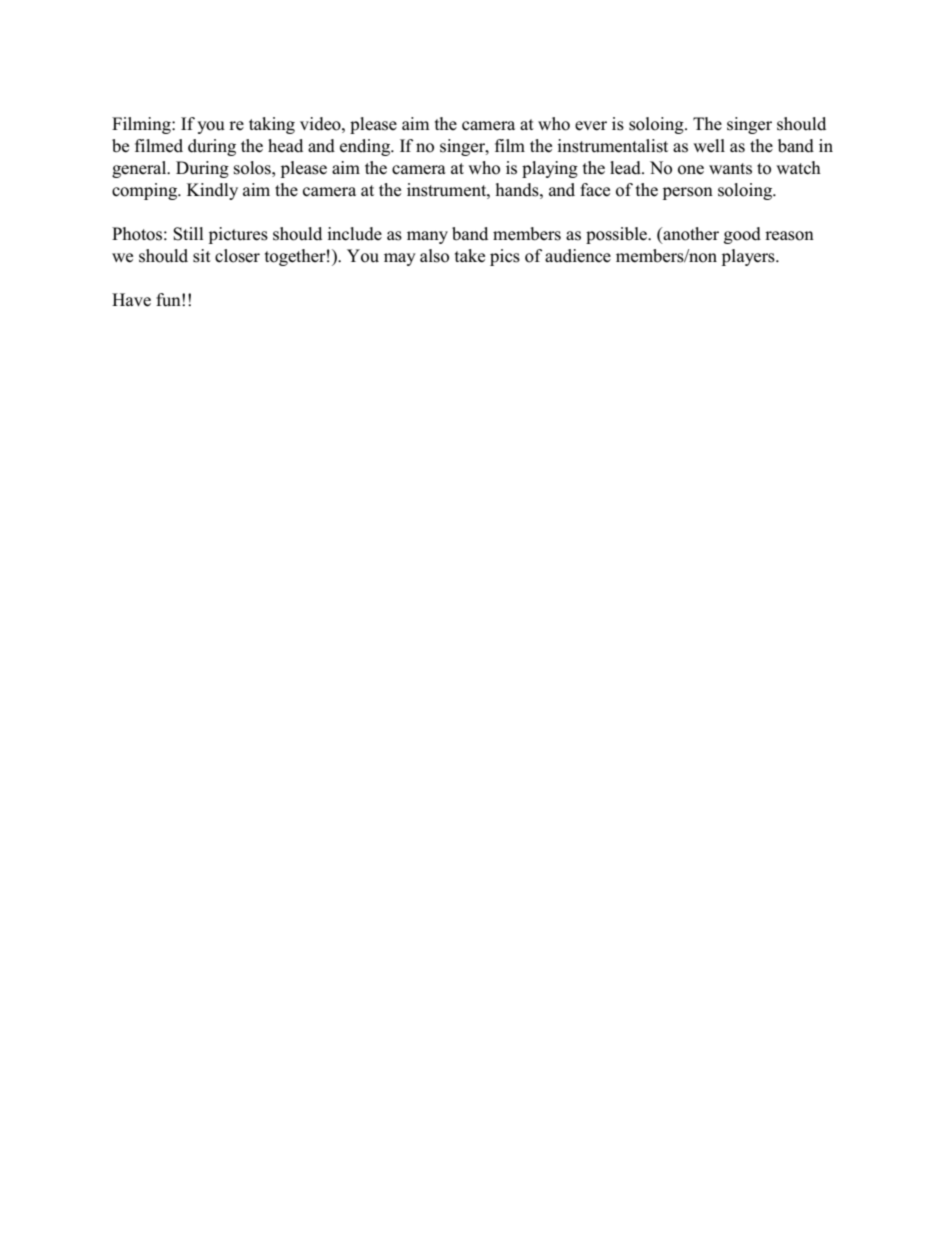 The image size is (952, 1233). Describe the element at coordinates (749, 257) in the image. I see `players` at that location.
